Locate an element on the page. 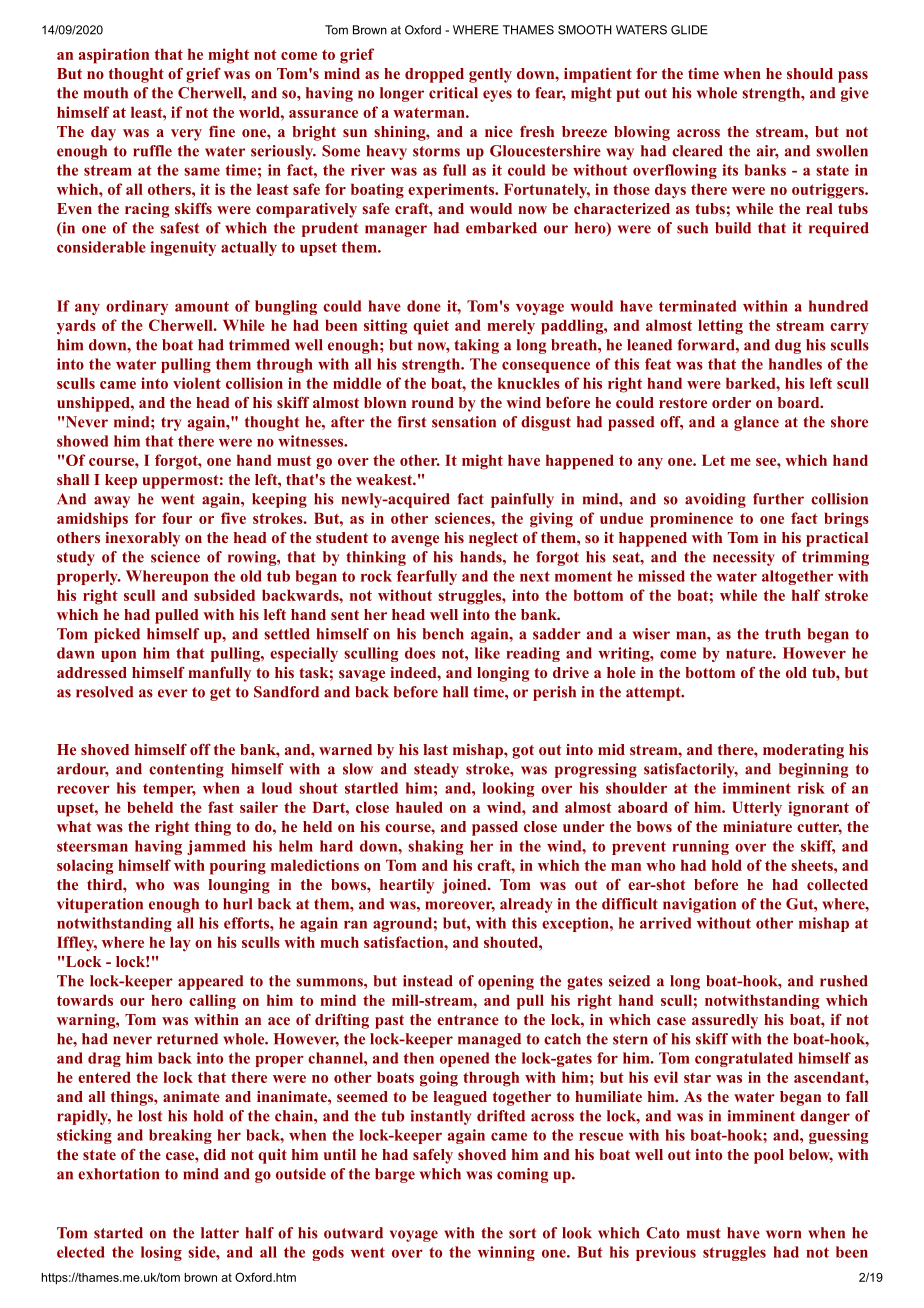 This page has width=924, height=1308. aspiration is located at coordinates (114, 56).
